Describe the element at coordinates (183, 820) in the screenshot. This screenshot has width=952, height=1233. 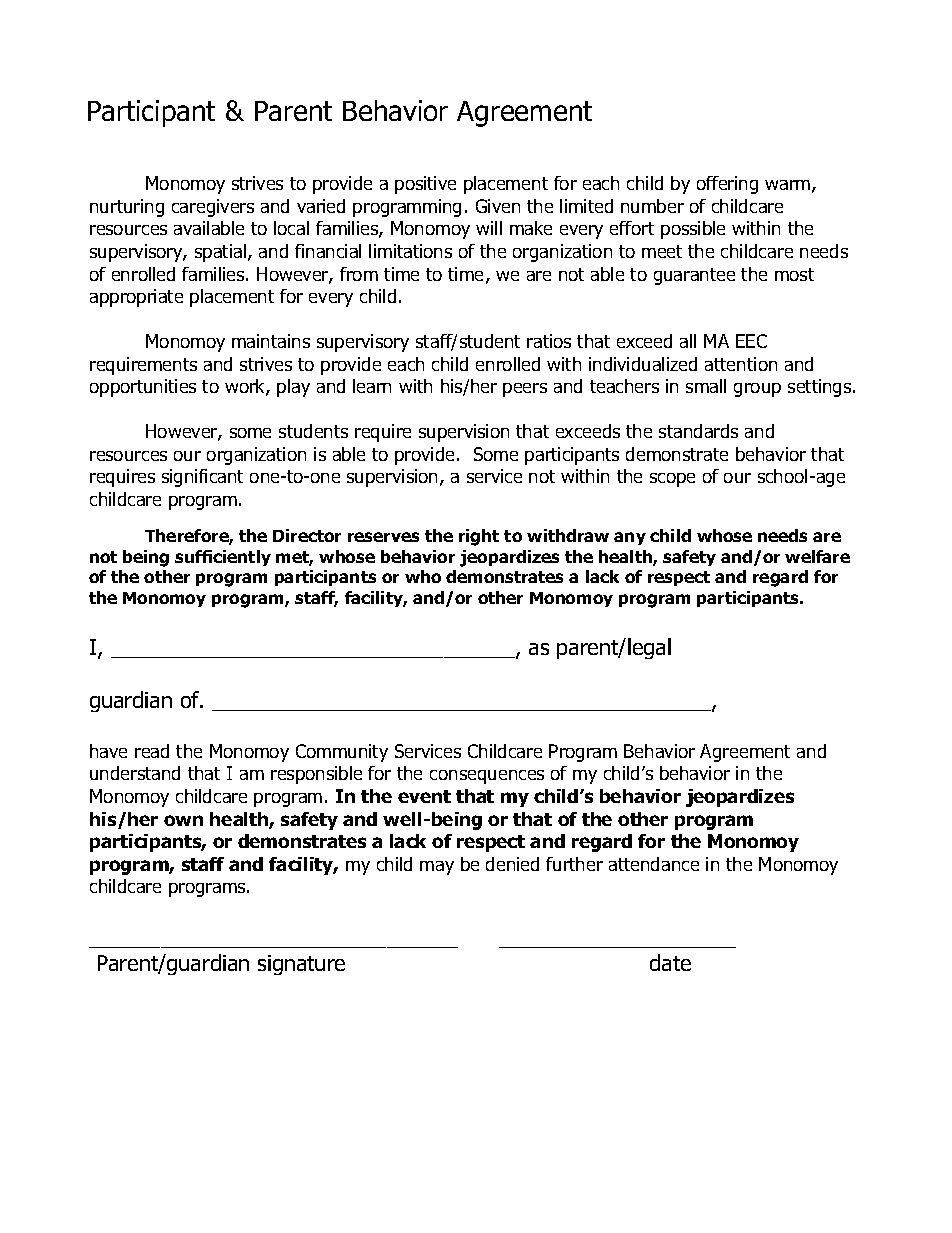
I see `own` at that location.
